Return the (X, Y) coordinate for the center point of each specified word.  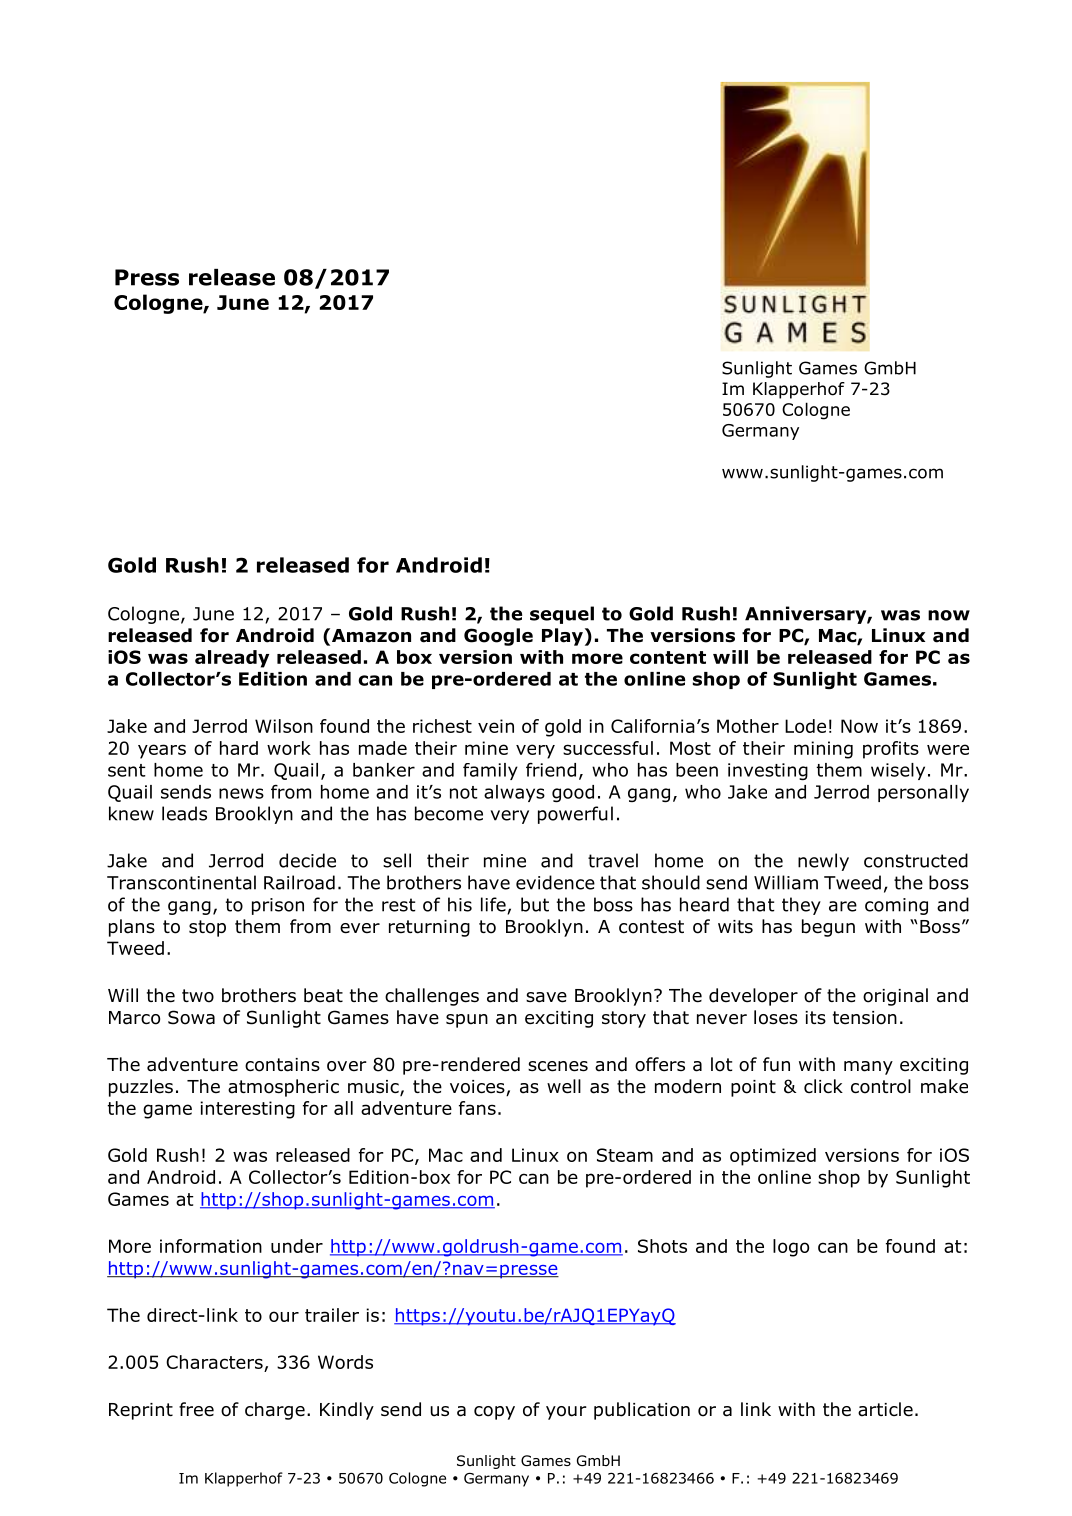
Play (562, 637)
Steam (625, 1155)
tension (865, 1018)
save (546, 997)
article (885, 1409)
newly (823, 862)
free (196, 1409)
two (198, 996)
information (211, 1246)
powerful (575, 815)
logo (791, 1248)
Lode (805, 726)
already (232, 659)
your (566, 1413)
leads (184, 813)
